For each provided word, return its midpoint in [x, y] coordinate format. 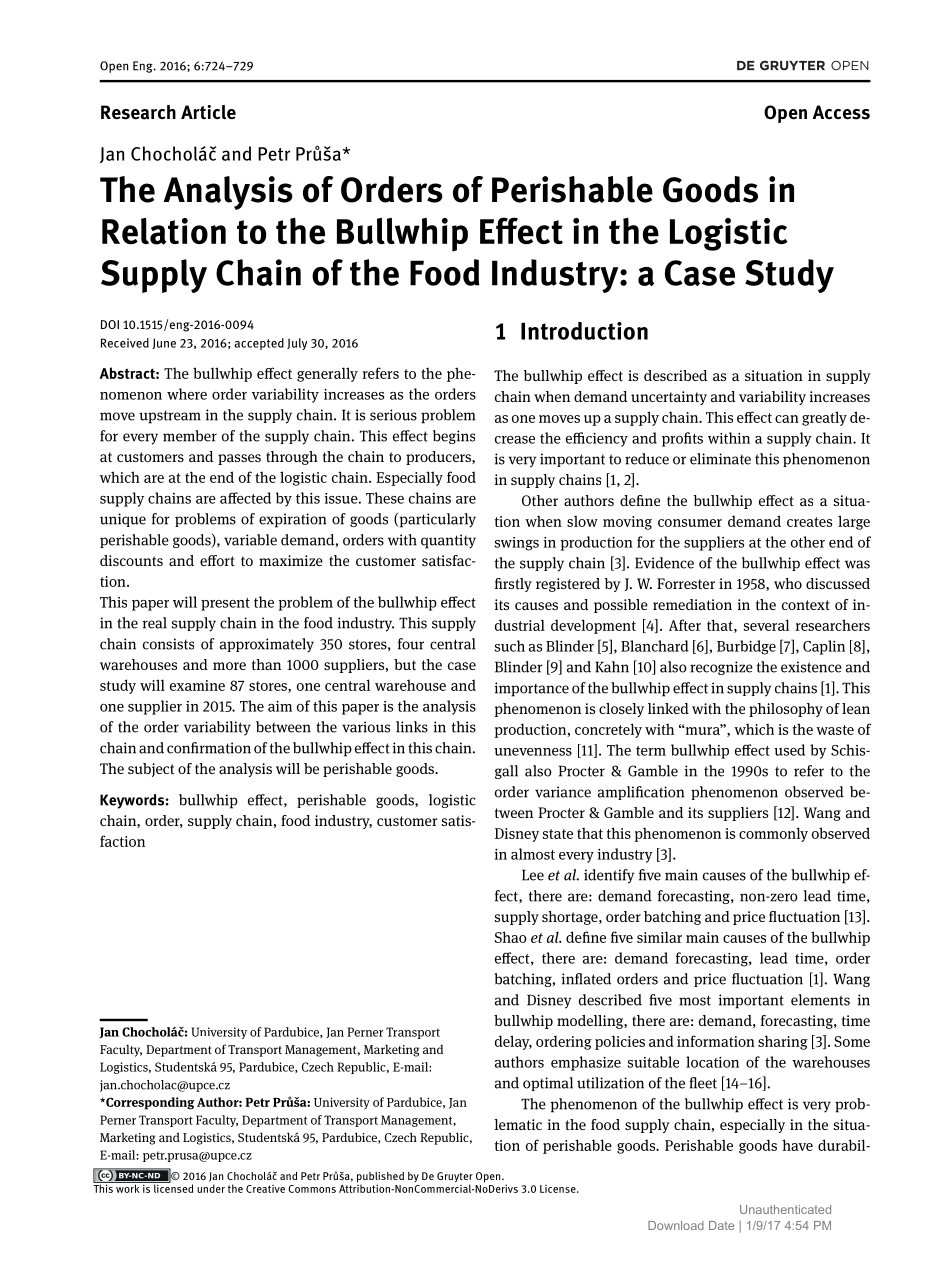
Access [841, 112]
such [510, 646]
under [211, 1188]
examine [197, 685]
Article [208, 112]
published [380, 1178]
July [297, 344]
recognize [721, 668]
